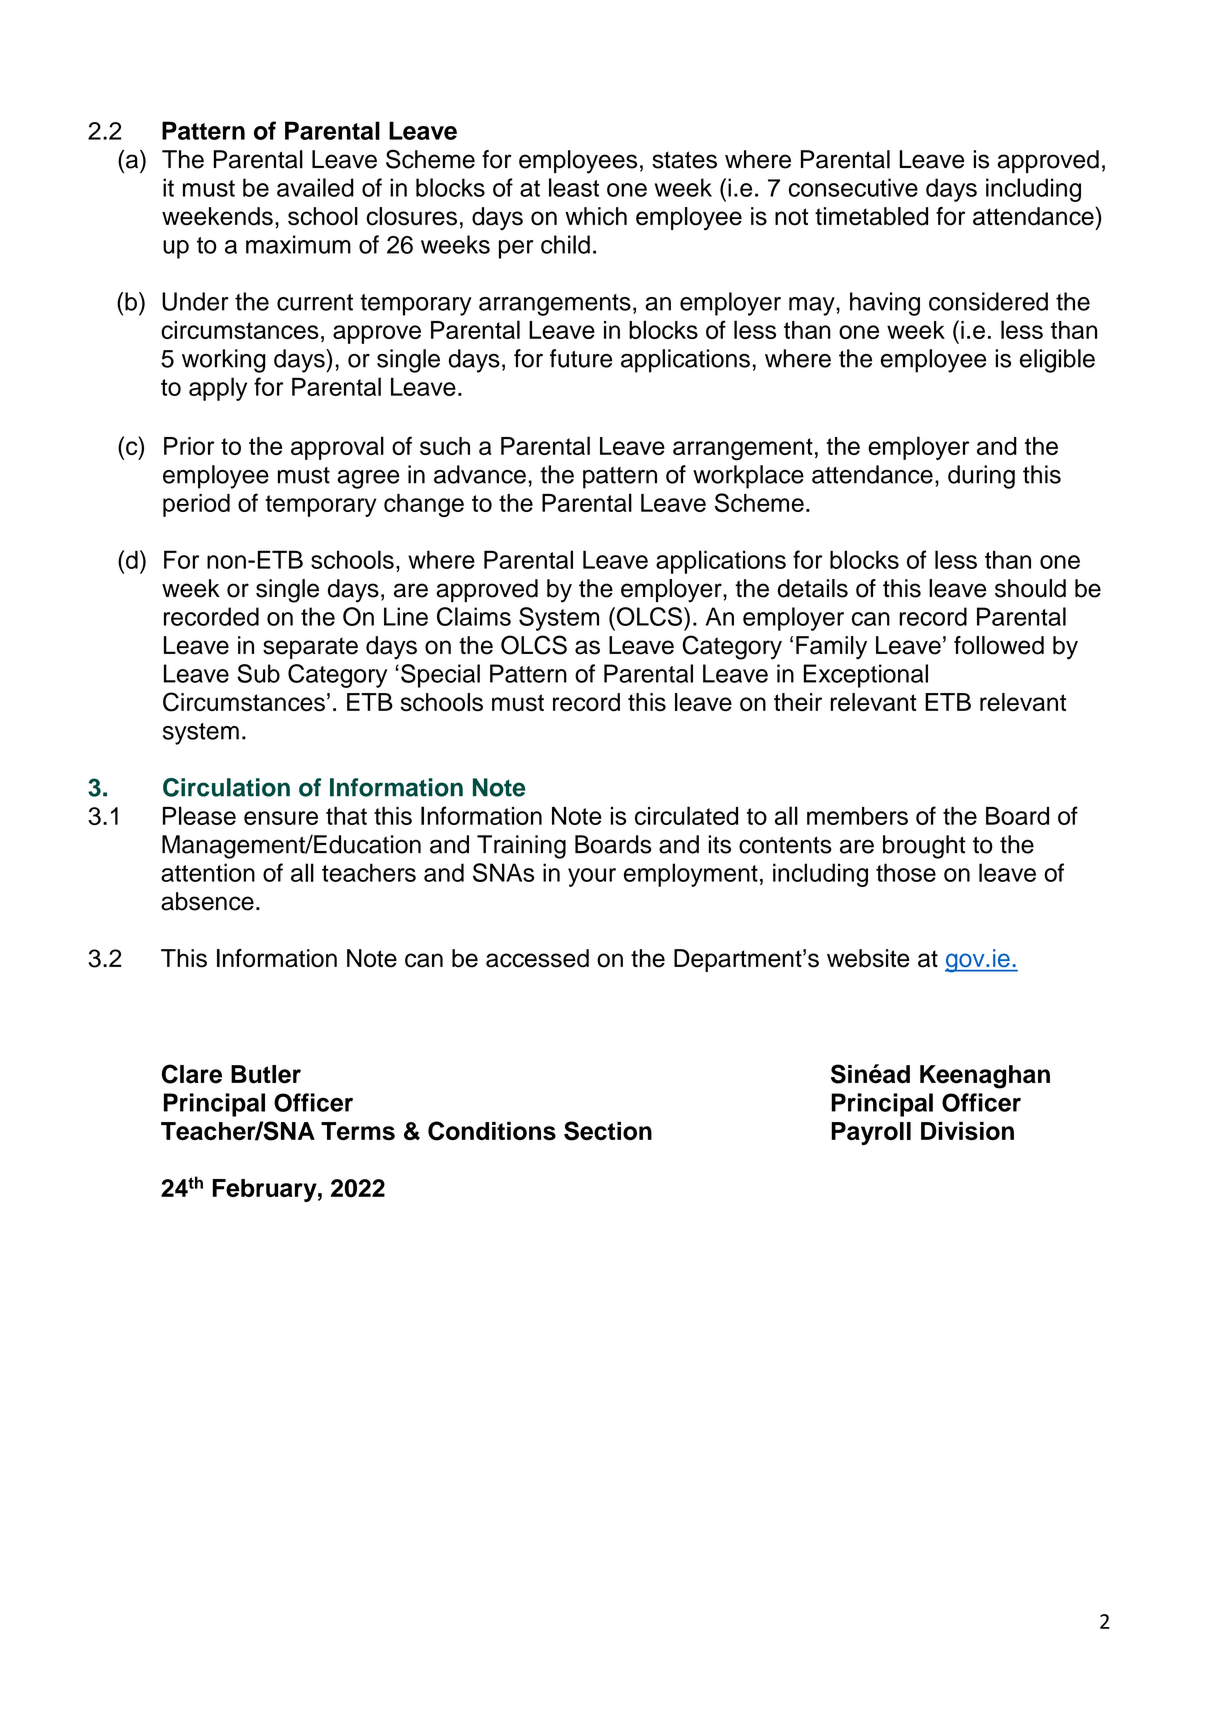 The height and width of the image is (1736, 1227). What do you see at coordinates (281, 818) in the image?
I see `ensure` at bounding box center [281, 818].
